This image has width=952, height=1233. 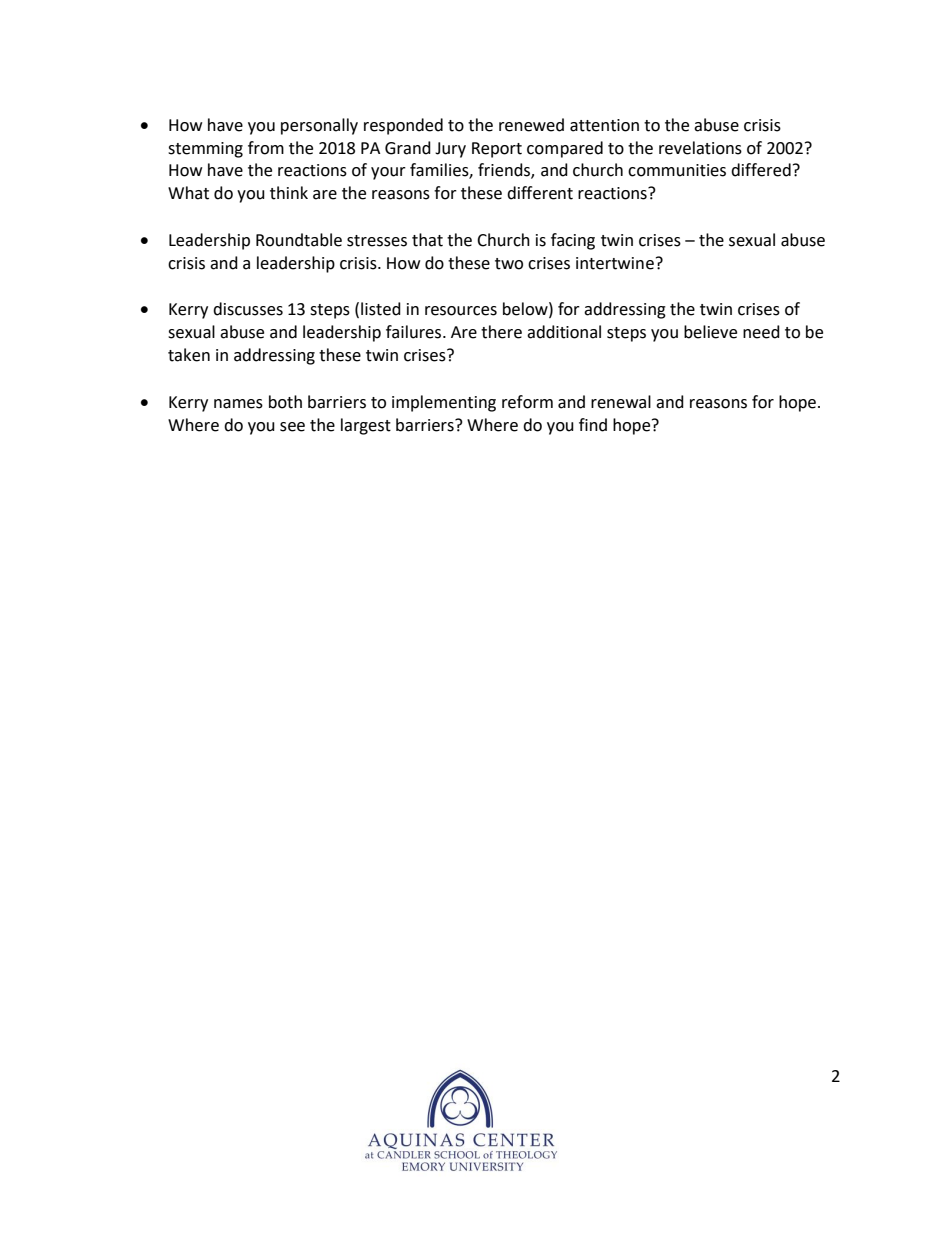 I want to click on revelations, so click(x=700, y=148).
